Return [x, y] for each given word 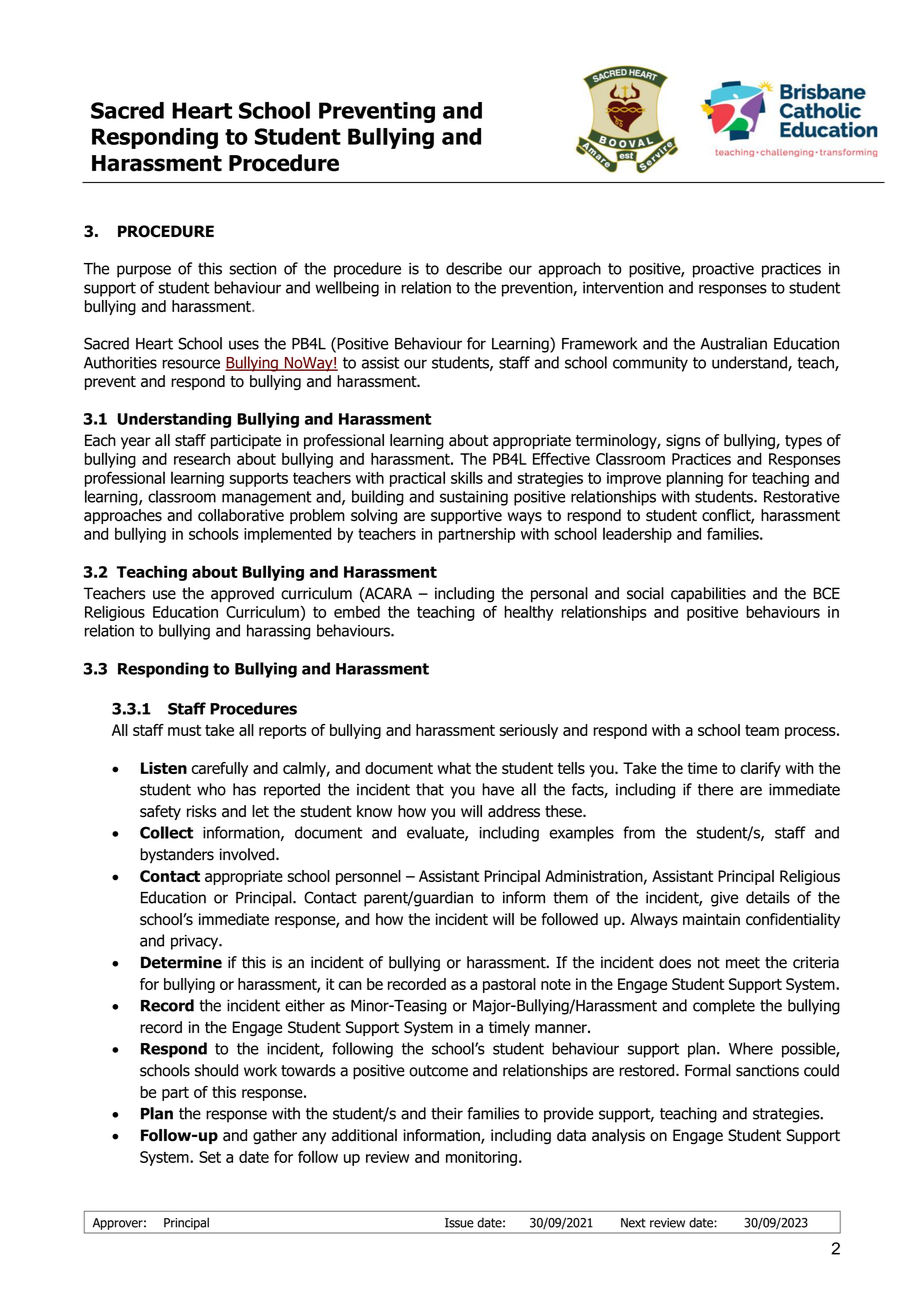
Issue [459, 1223]
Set [210, 1157]
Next [633, 1223]
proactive [723, 270]
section [252, 269]
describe [474, 268]
